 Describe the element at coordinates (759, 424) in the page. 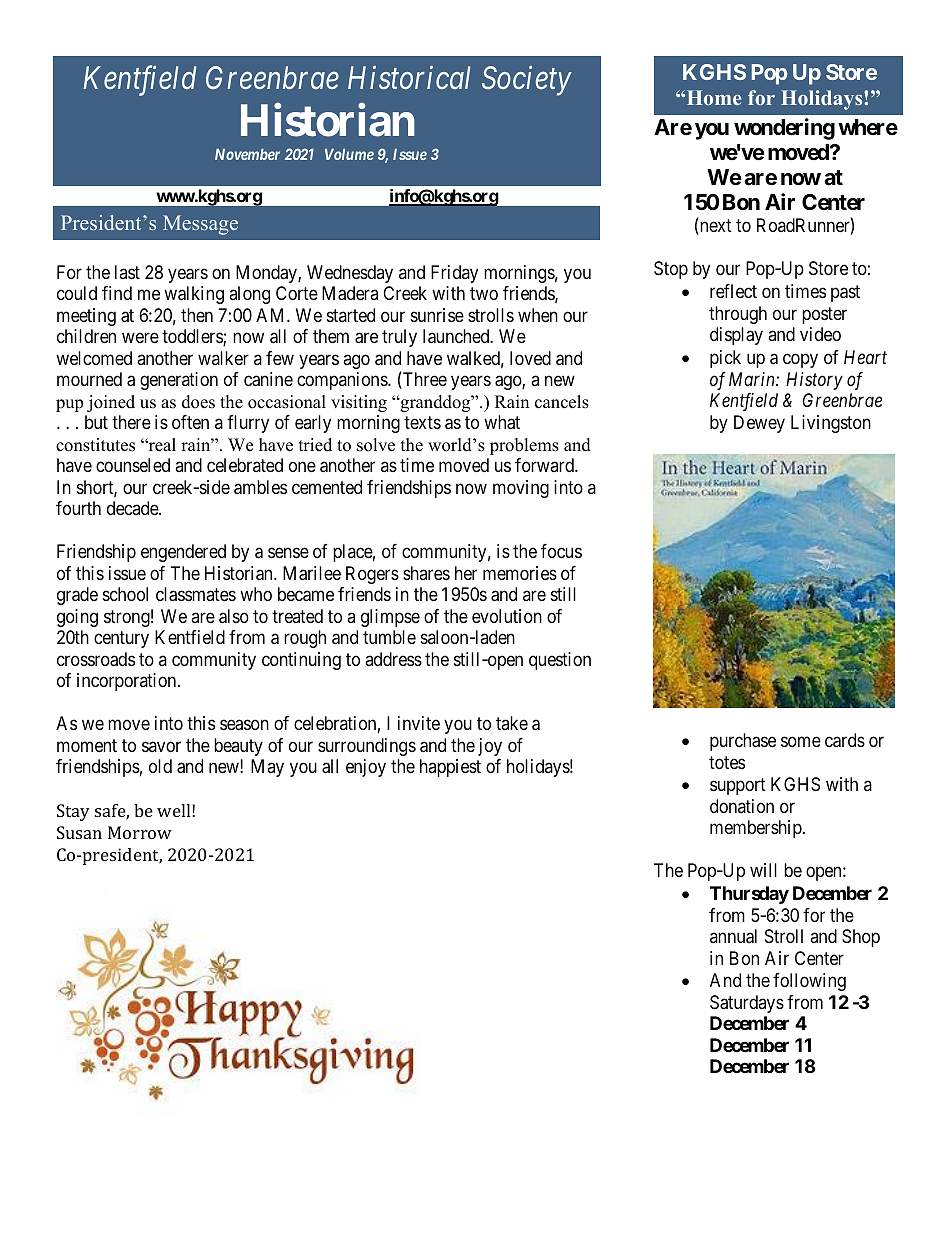

I see `Dewey` at that location.
